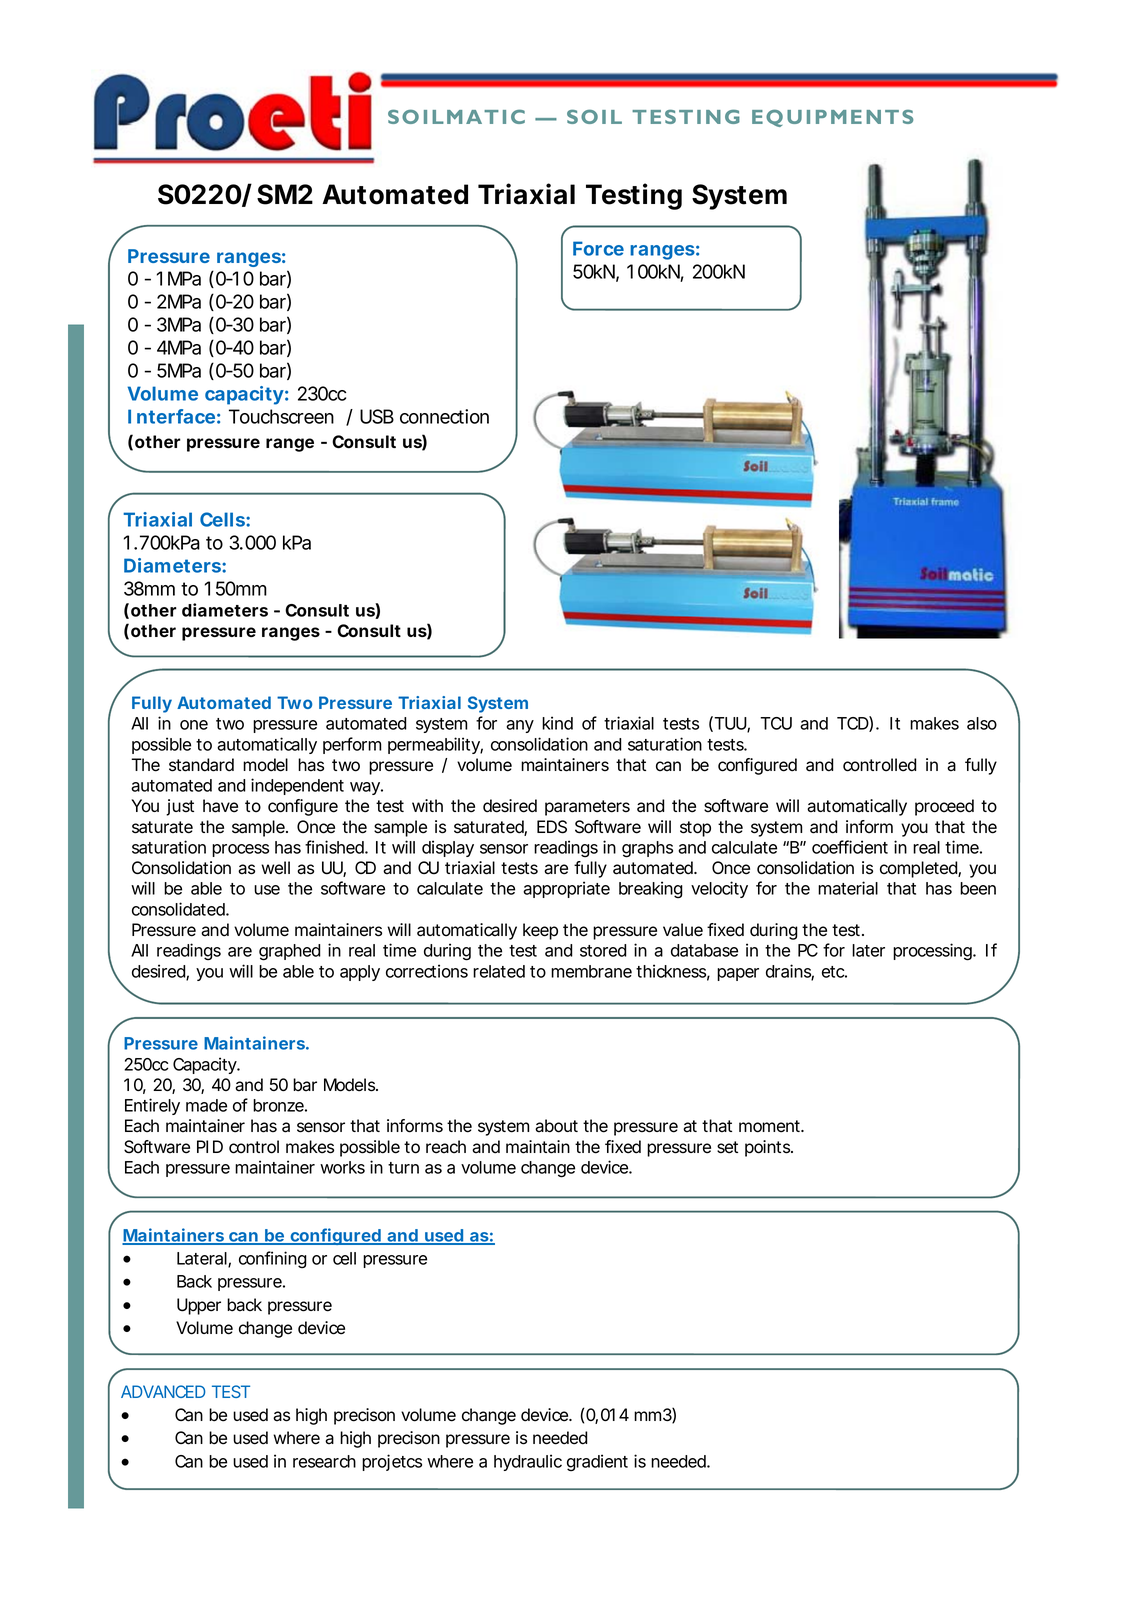 The image size is (1130, 1599). Describe the element at coordinates (324, 1461) in the document. I see `research` at that location.
